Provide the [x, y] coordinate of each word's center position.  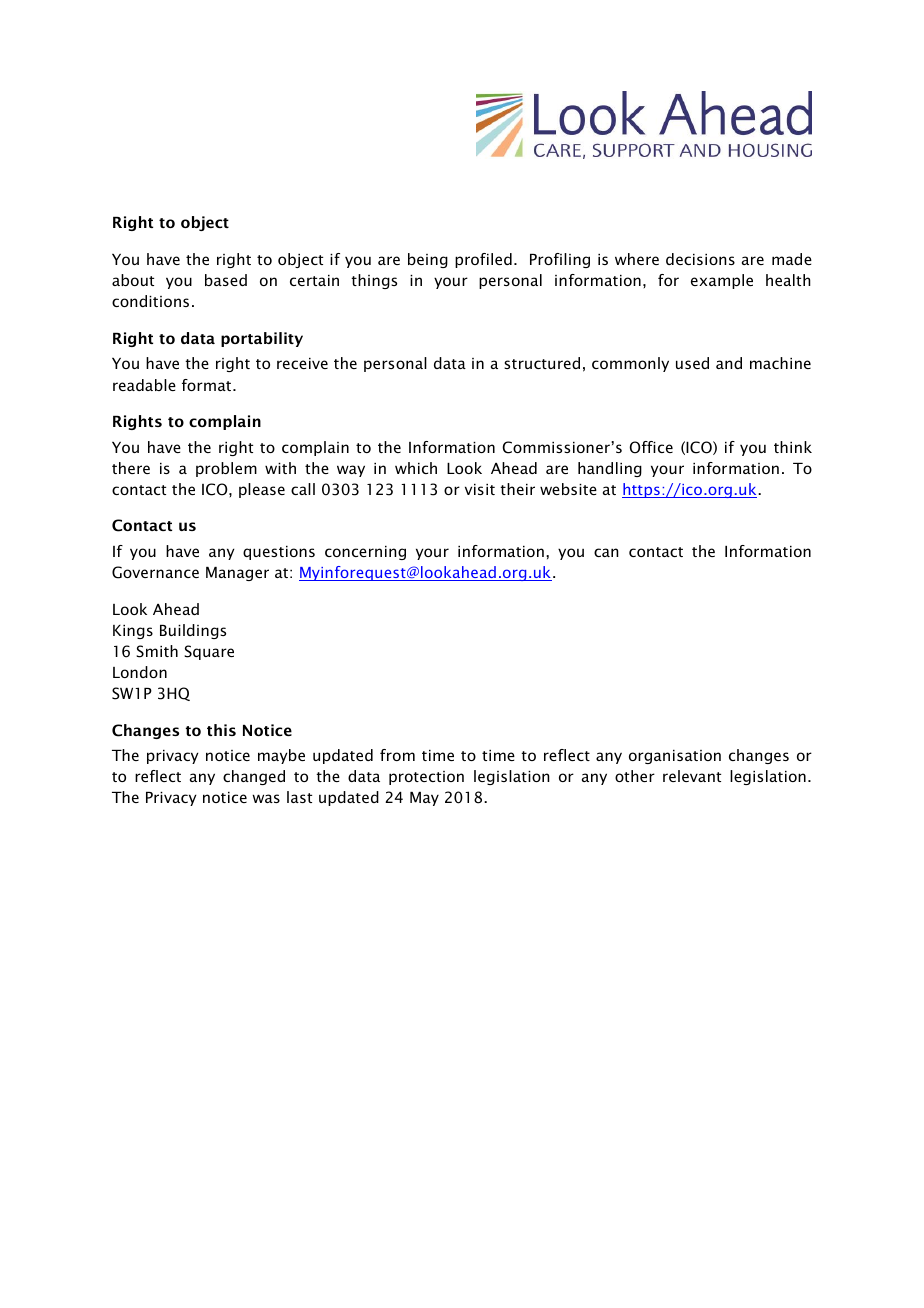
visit [480, 489]
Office [651, 447]
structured [542, 363]
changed [254, 777]
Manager [237, 574]
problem [226, 469]
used [692, 363]
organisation [675, 757]
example [722, 281]
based [226, 280]
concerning [365, 553]
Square [209, 652]
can [606, 552]
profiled [483, 260]
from [397, 755]
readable [144, 385]
